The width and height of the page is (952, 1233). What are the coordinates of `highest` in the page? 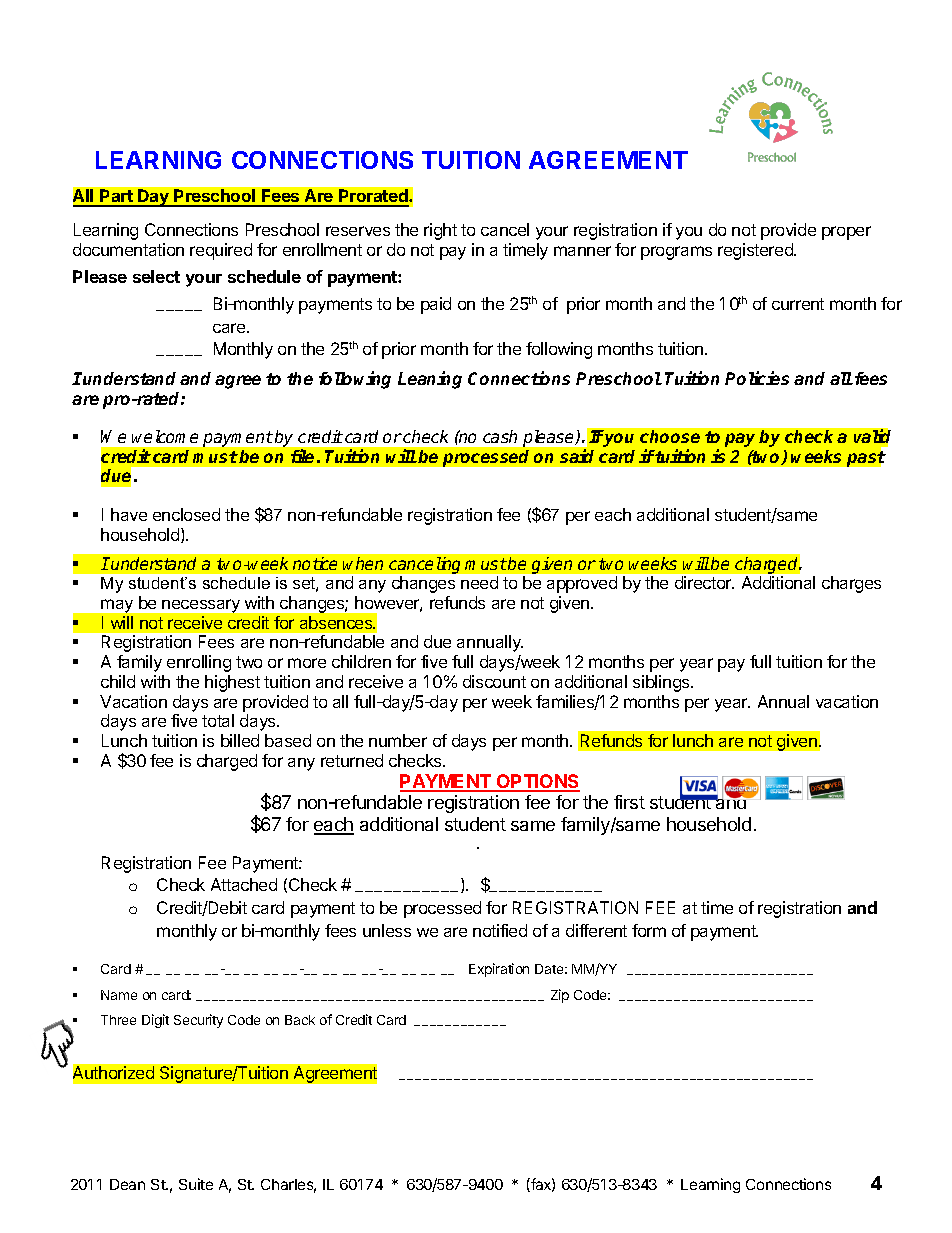 It's located at (232, 683).
